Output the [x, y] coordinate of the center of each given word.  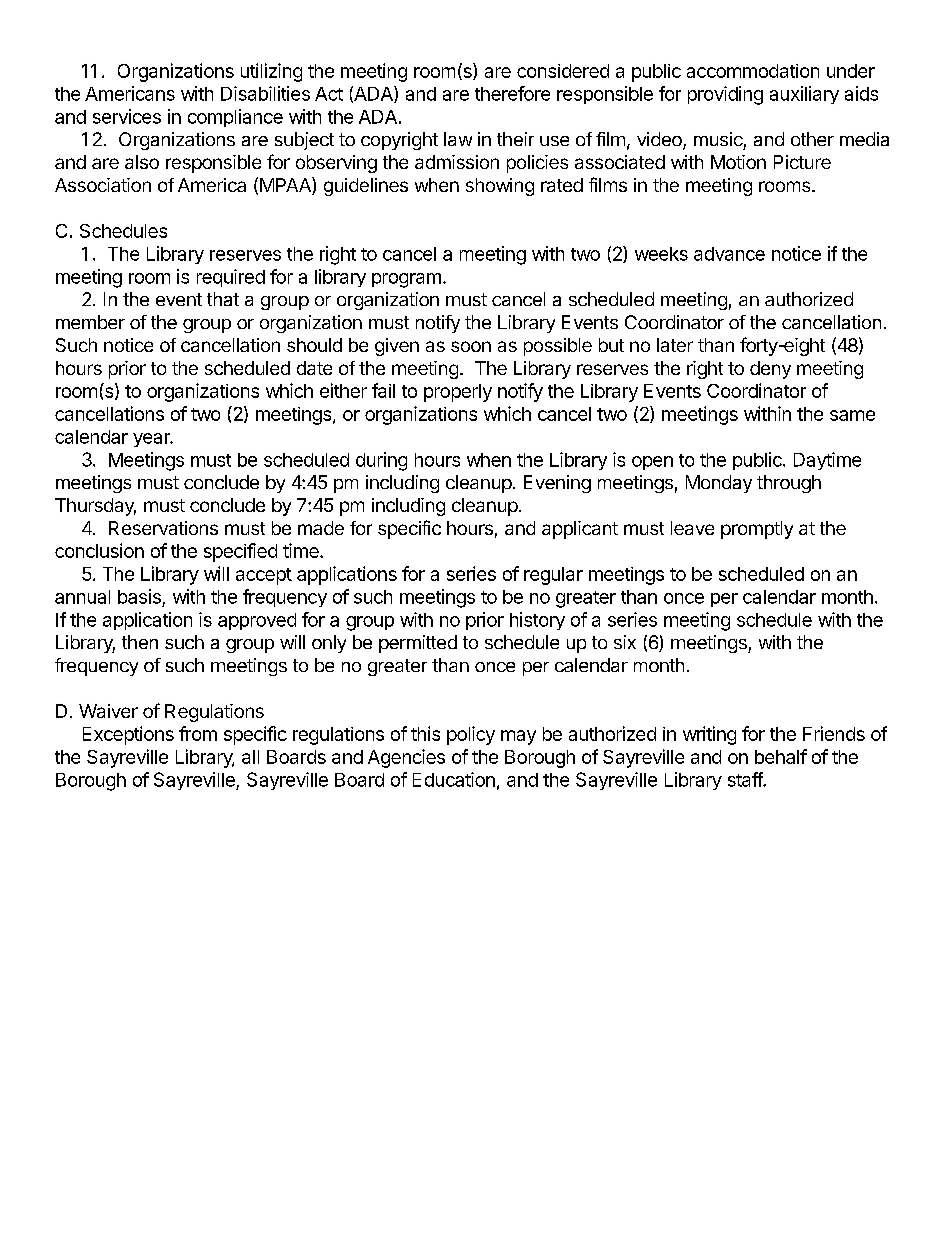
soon [471, 346]
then [140, 642]
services [127, 116]
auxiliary [804, 95]
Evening [557, 484]
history [537, 621]
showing [500, 187]
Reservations [163, 528]
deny [770, 370]
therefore [512, 93]
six [625, 642]
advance [729, 254]
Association [103, 185]
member [90, 322]
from [198, 733]
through [789, 484]
